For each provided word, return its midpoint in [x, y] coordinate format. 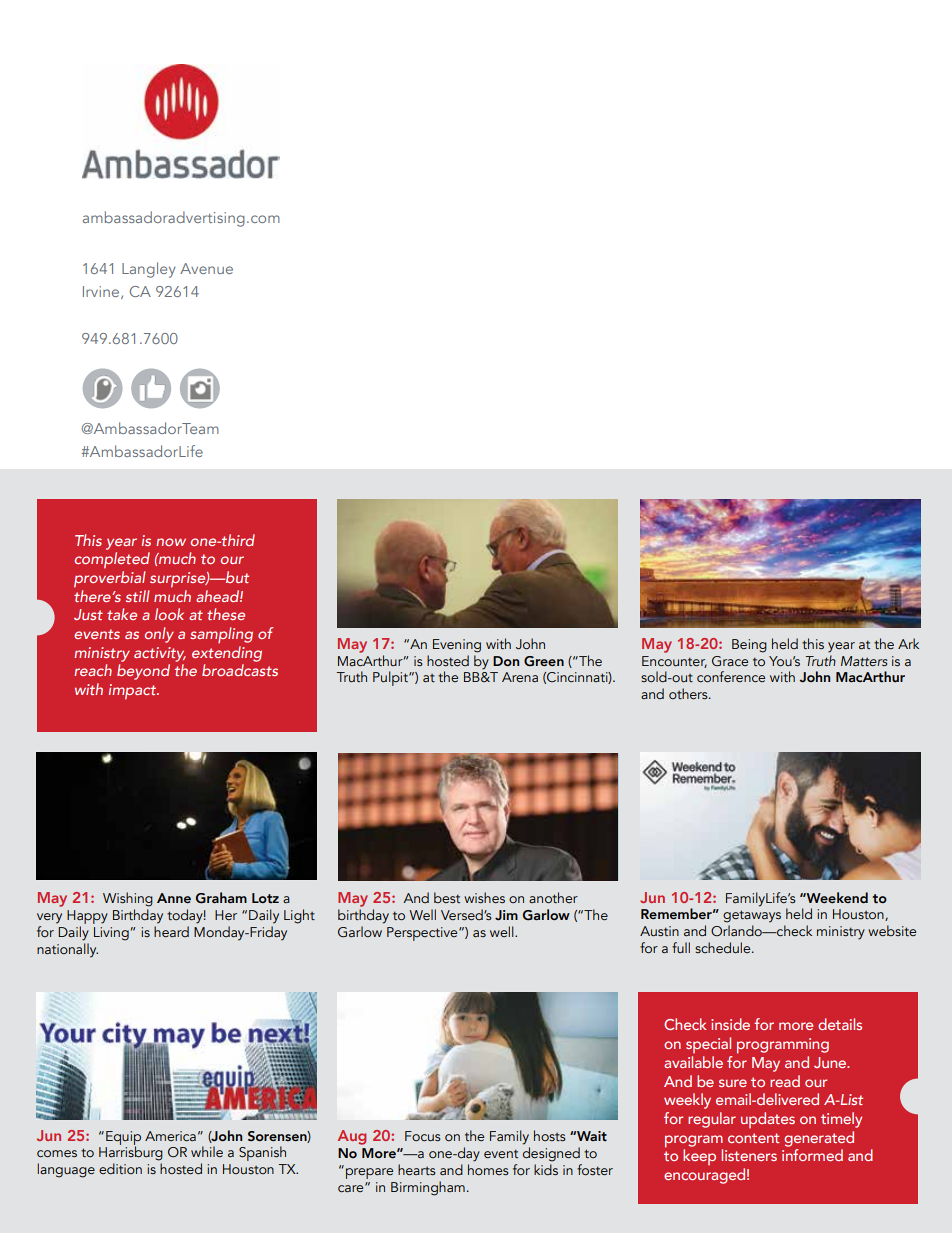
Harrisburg [131, 1152]
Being [749, 646]
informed [812, 1155]
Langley [149, 270]
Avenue [206, 268]
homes [488, 1169]
